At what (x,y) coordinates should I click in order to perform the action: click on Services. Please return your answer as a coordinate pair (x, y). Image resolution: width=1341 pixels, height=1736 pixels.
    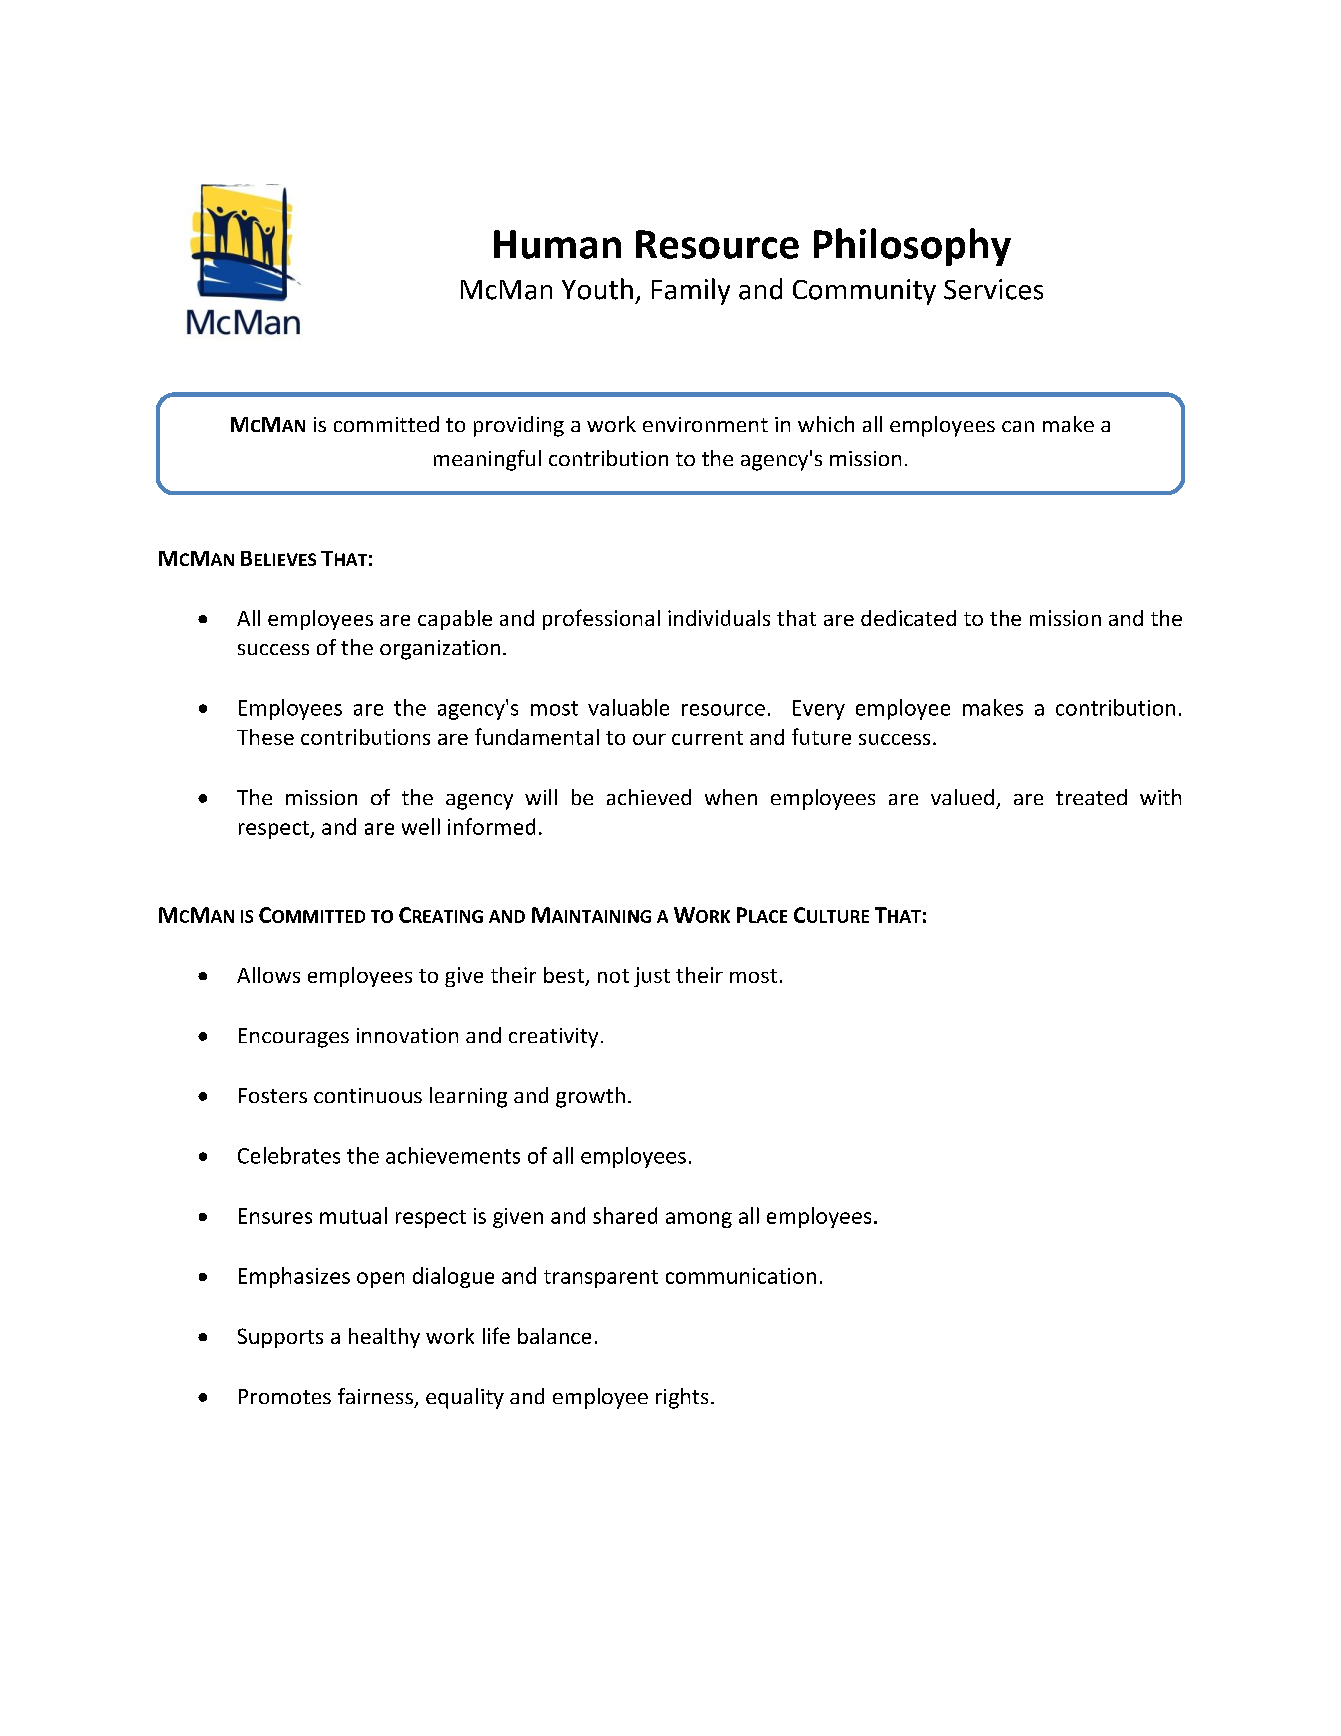
    Looking at the image, I should click on (993, 289).
